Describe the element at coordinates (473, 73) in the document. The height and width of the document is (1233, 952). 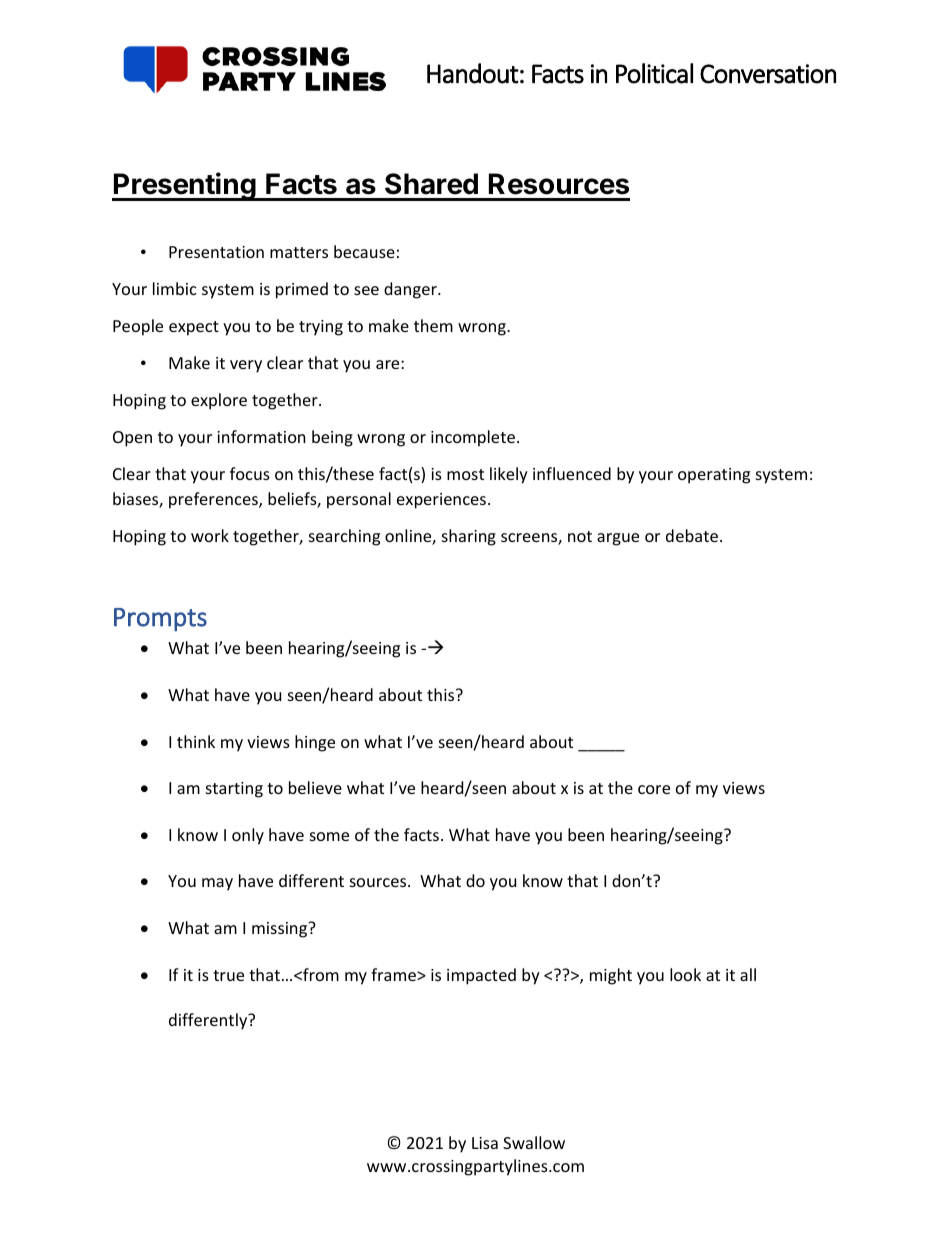
I see `Handout` at that location.
